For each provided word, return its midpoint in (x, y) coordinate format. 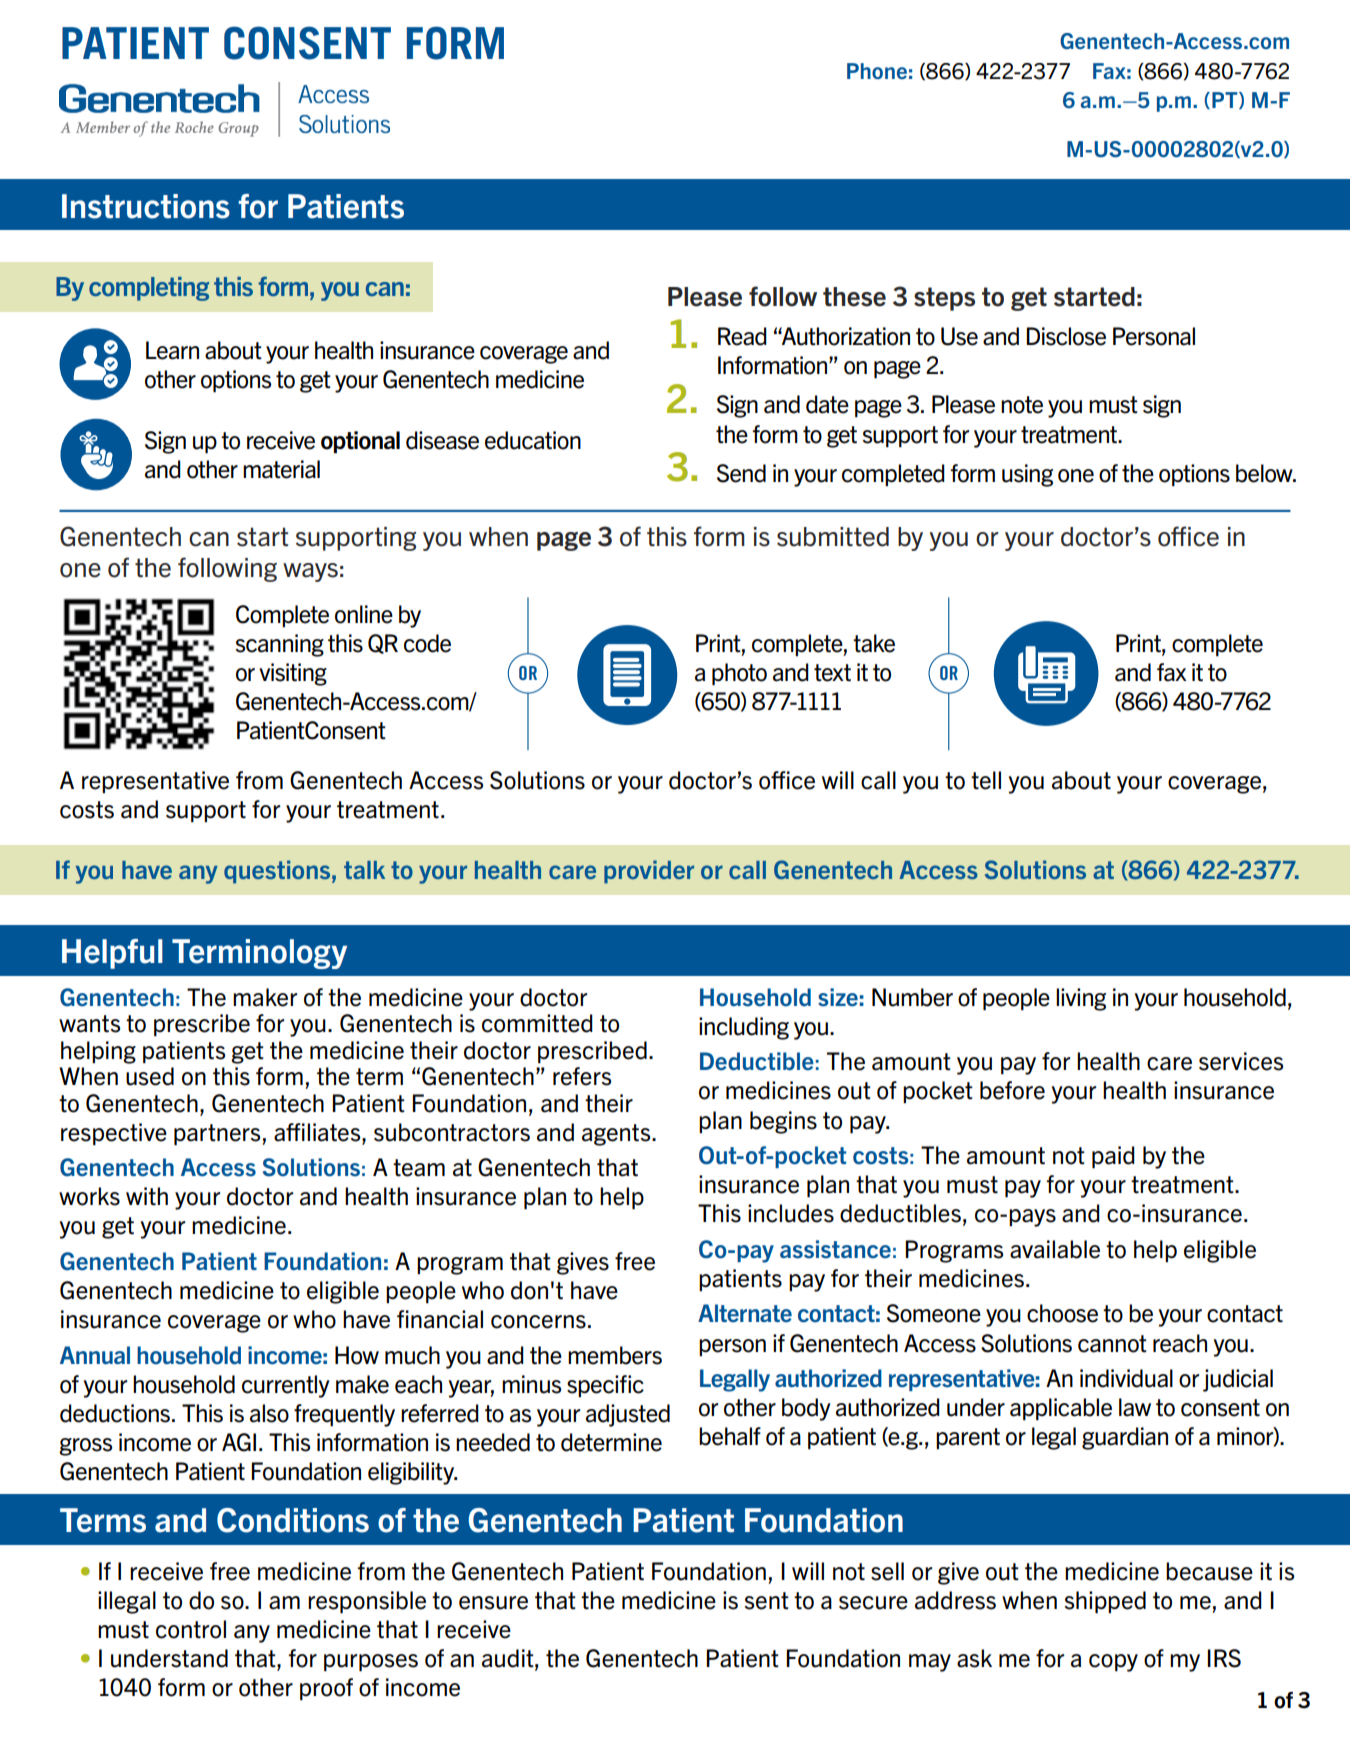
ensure (493, 1603)
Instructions (146, 206)
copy (1113, 1663)
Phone (877, 71)
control (191, 1629)
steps (944, 299)
